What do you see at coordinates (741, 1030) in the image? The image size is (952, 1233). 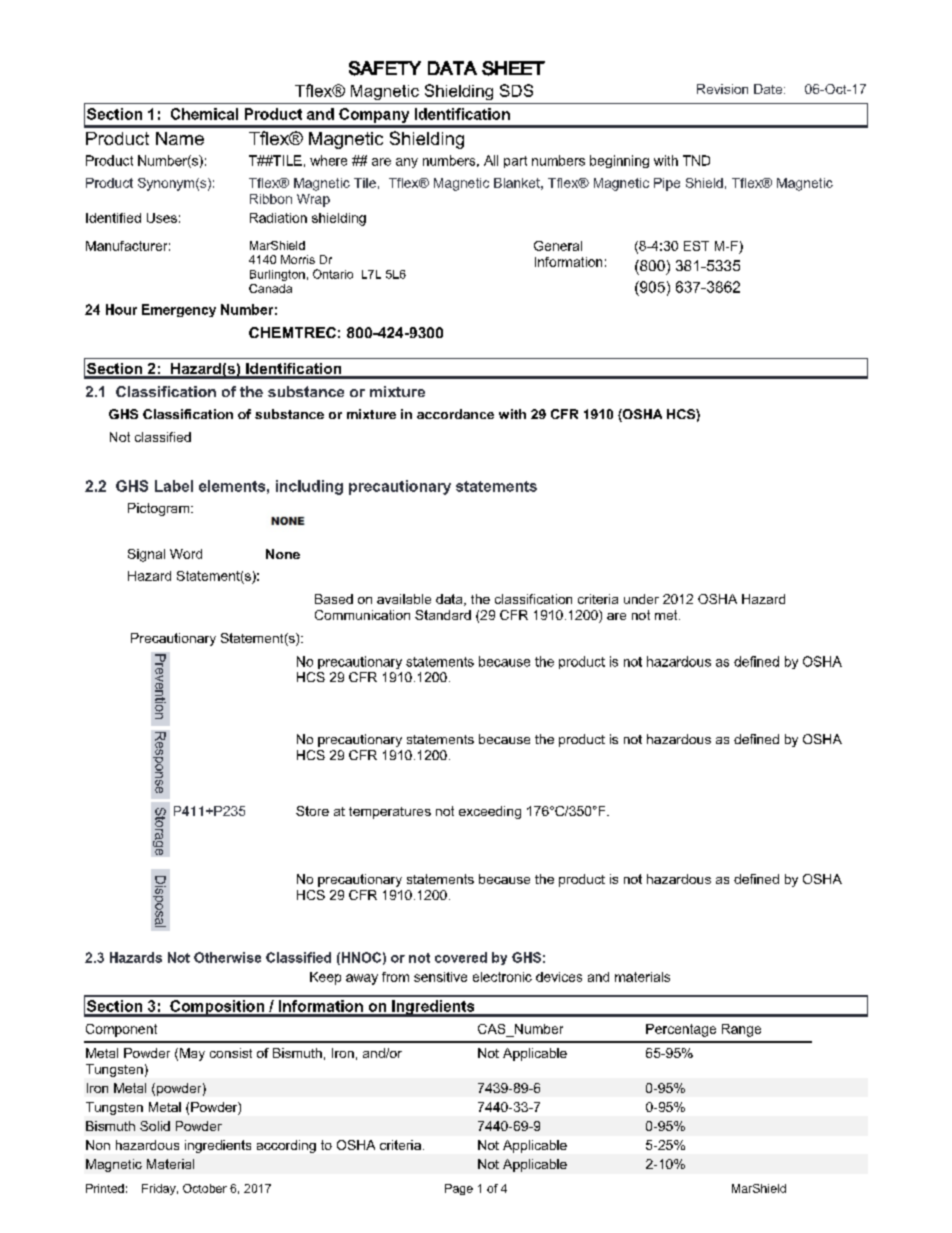 I see `Range` at bounding box center [741, 1030].
